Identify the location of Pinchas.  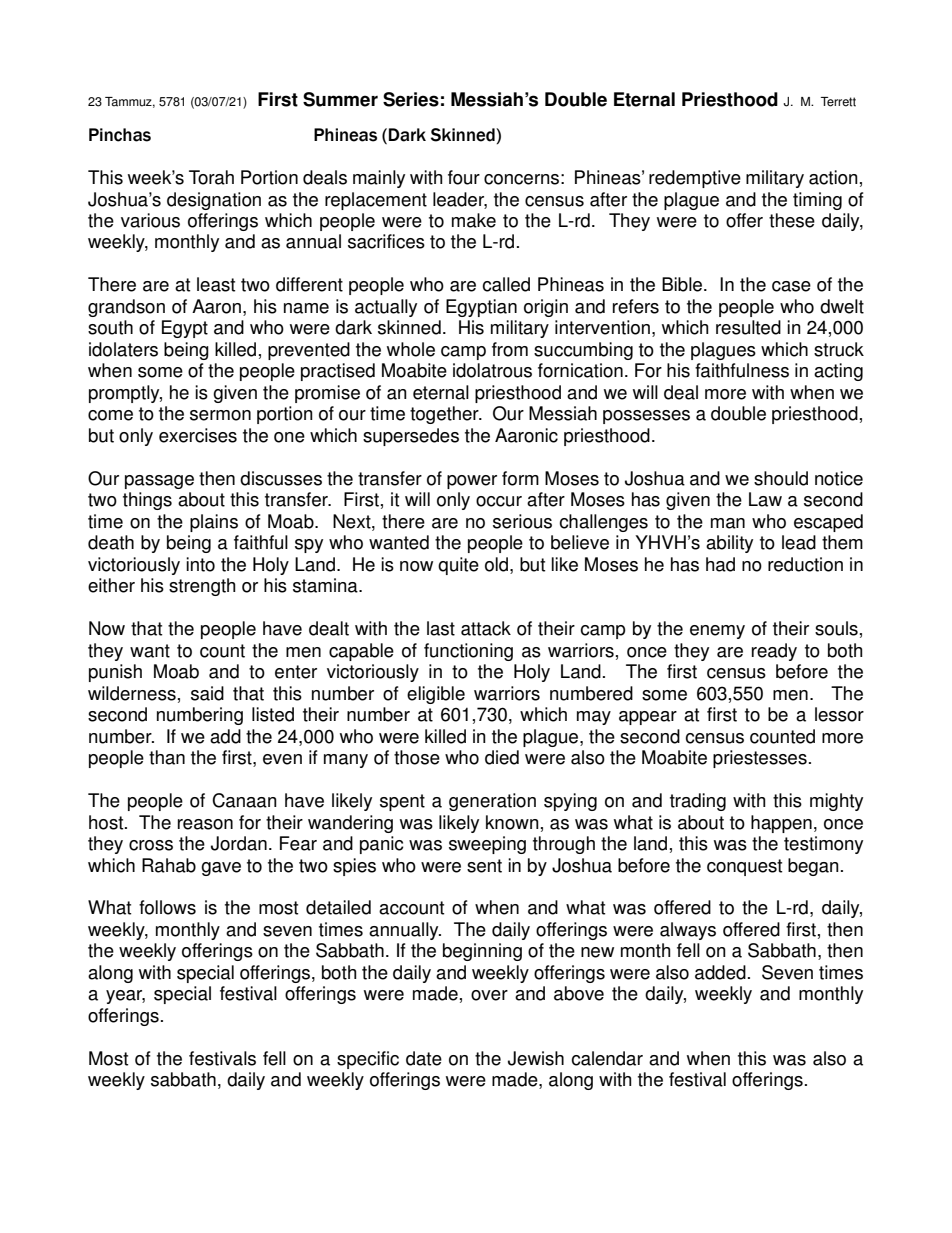
(120, 135).
